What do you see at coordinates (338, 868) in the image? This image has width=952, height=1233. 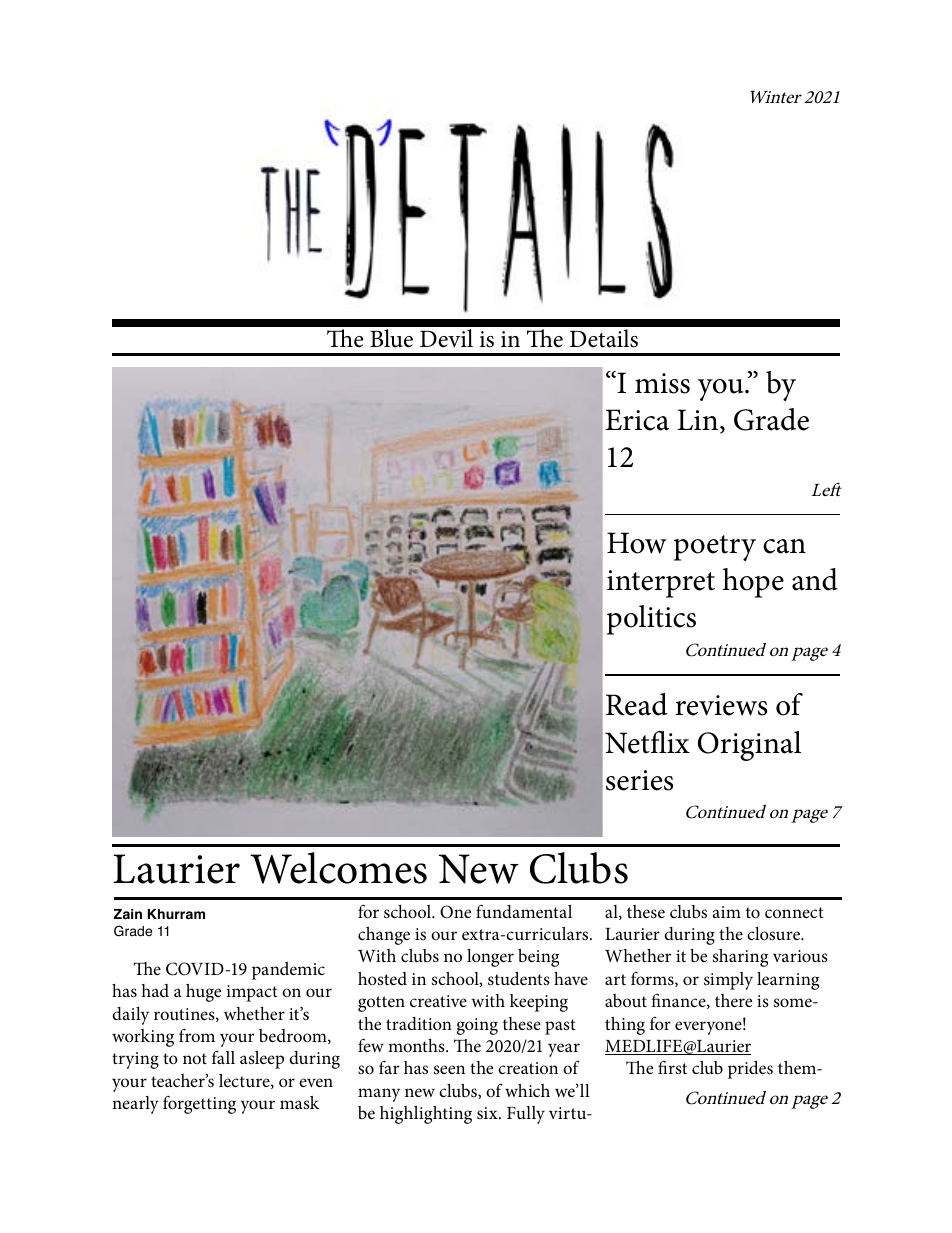 I see `Welcomes` at bounding box center [338, 868].
